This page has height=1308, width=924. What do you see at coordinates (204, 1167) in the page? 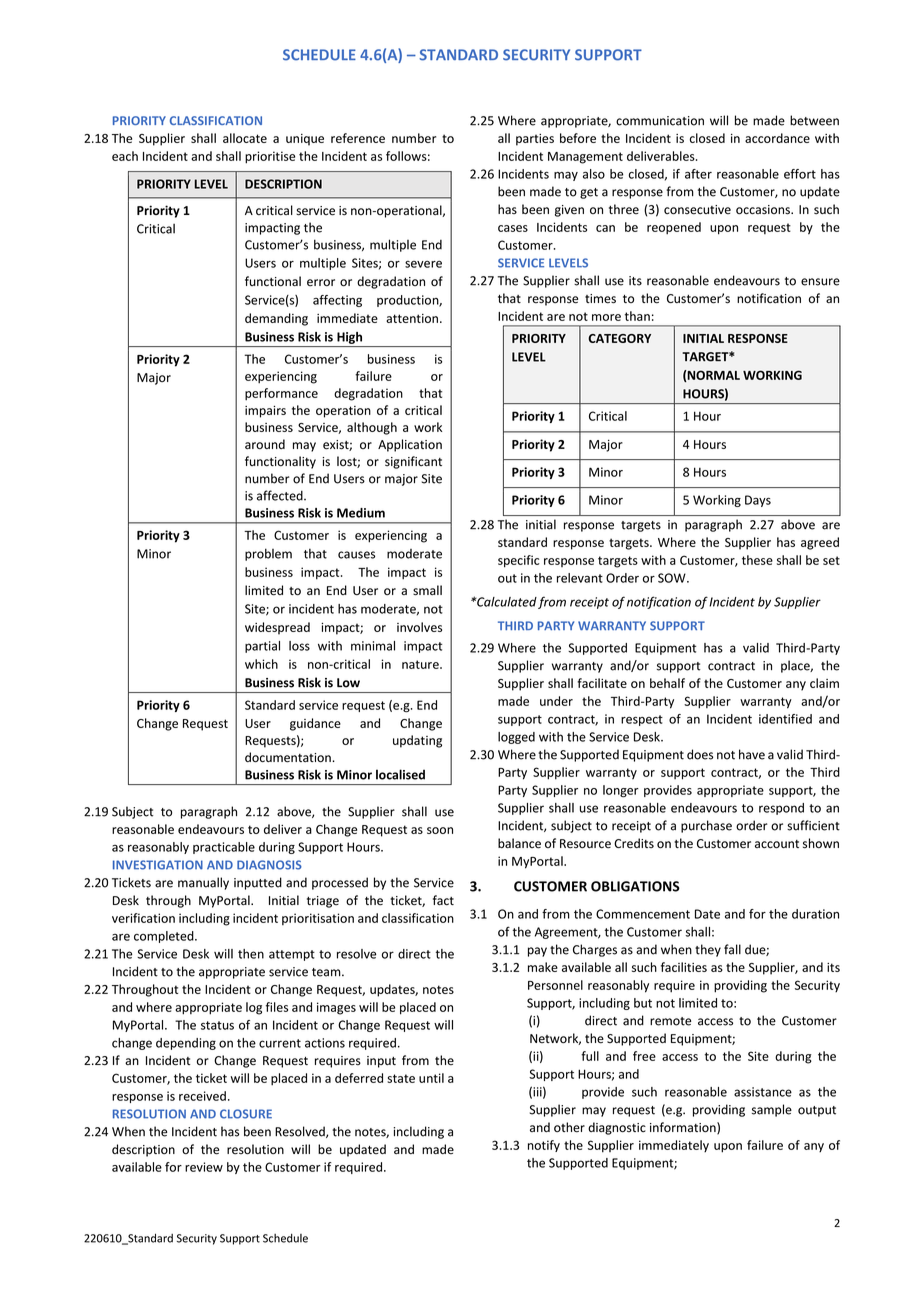
I see `review` at bounding box center [204, 1167].
